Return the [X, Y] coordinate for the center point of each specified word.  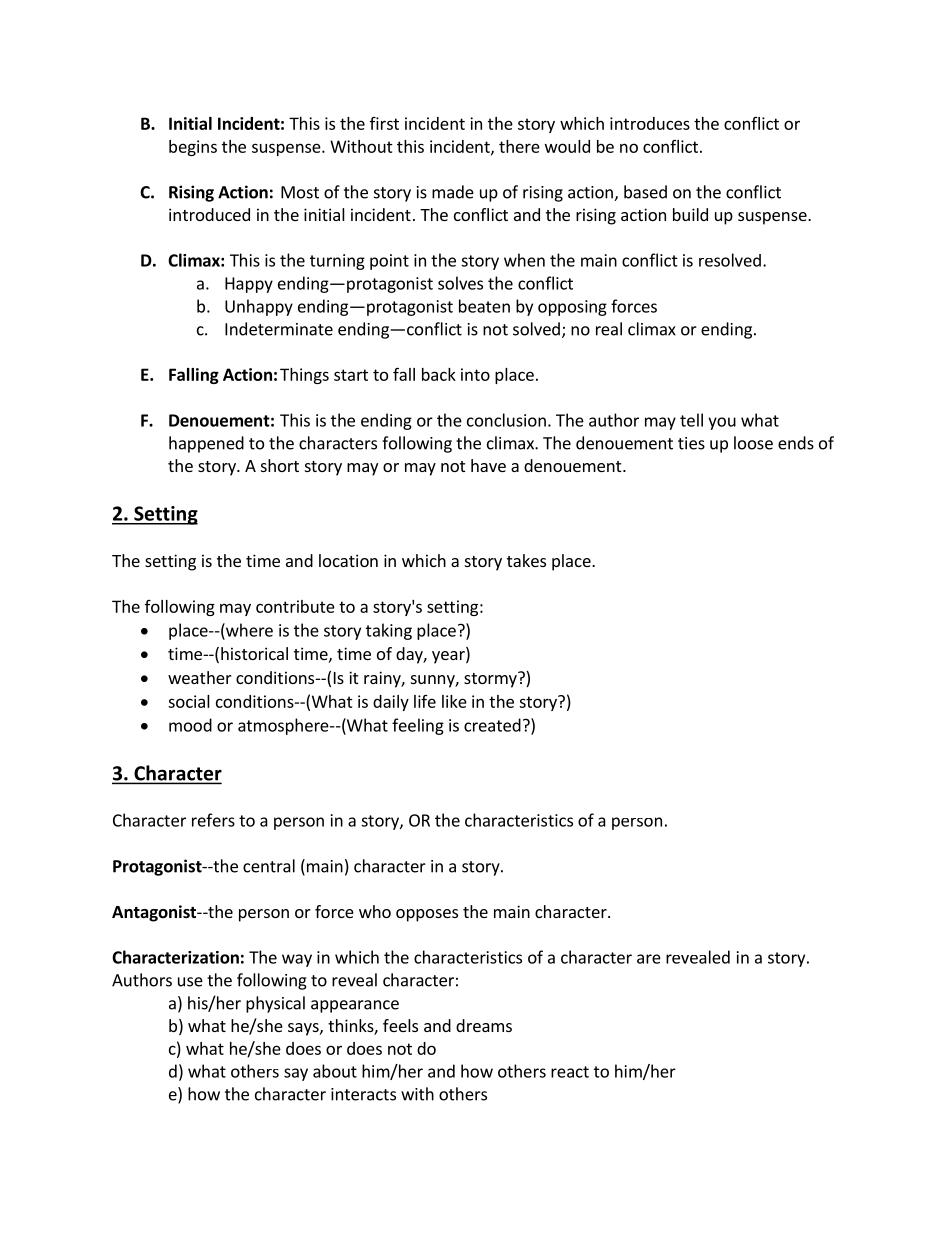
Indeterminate [279, 329]
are [649, 959]
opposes [427, 915]
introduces [650, 123]
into [475, 374]
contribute [295, 606]
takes [526, 560]
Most [300, 192]
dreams [484, 1025]
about [335, 1071]
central [269, 866]
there [519, 146]
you [722, 423]
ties [691, 443]
